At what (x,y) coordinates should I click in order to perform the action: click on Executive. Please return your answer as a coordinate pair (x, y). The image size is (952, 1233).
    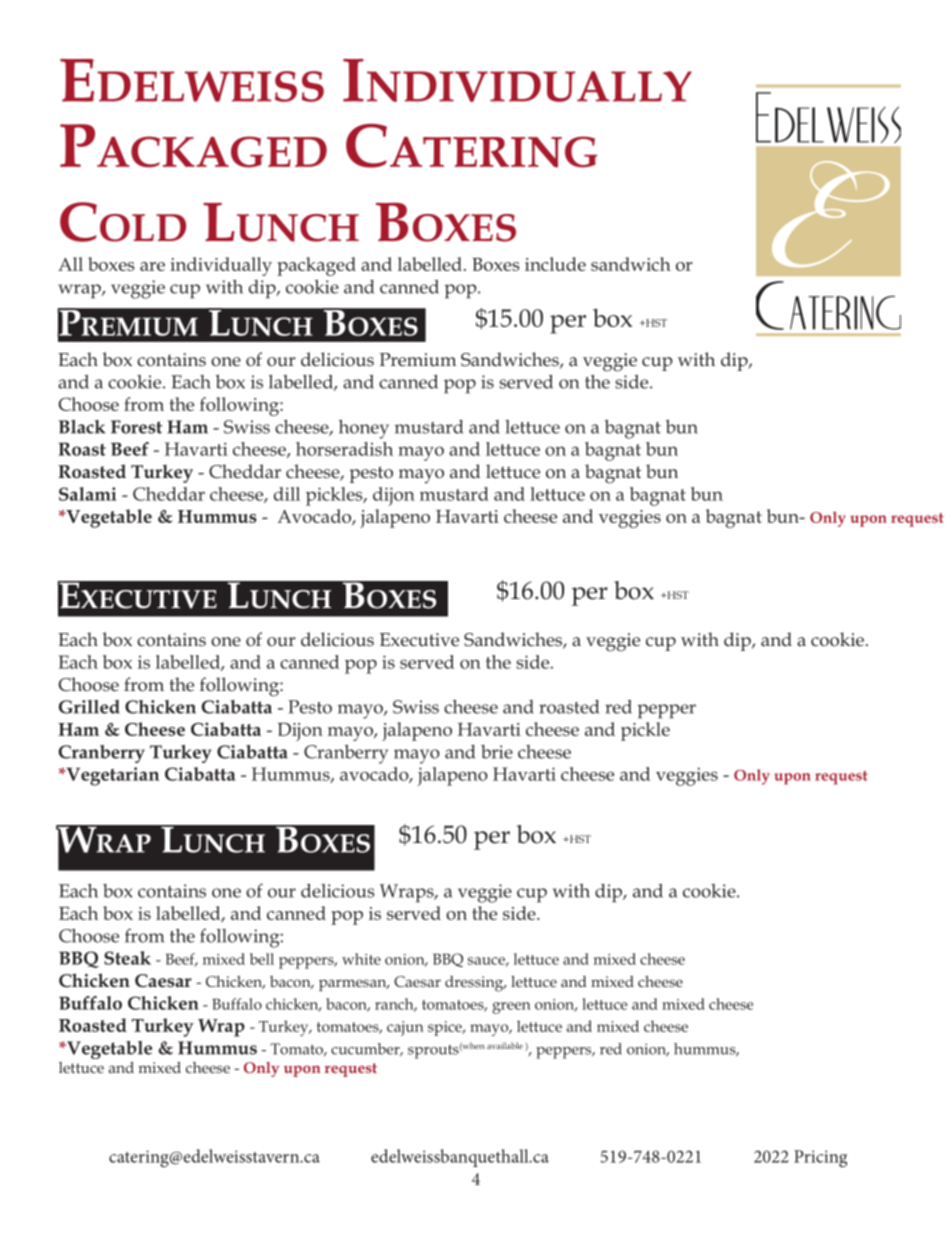
    Looking at the image, I should click on (419, 640).
